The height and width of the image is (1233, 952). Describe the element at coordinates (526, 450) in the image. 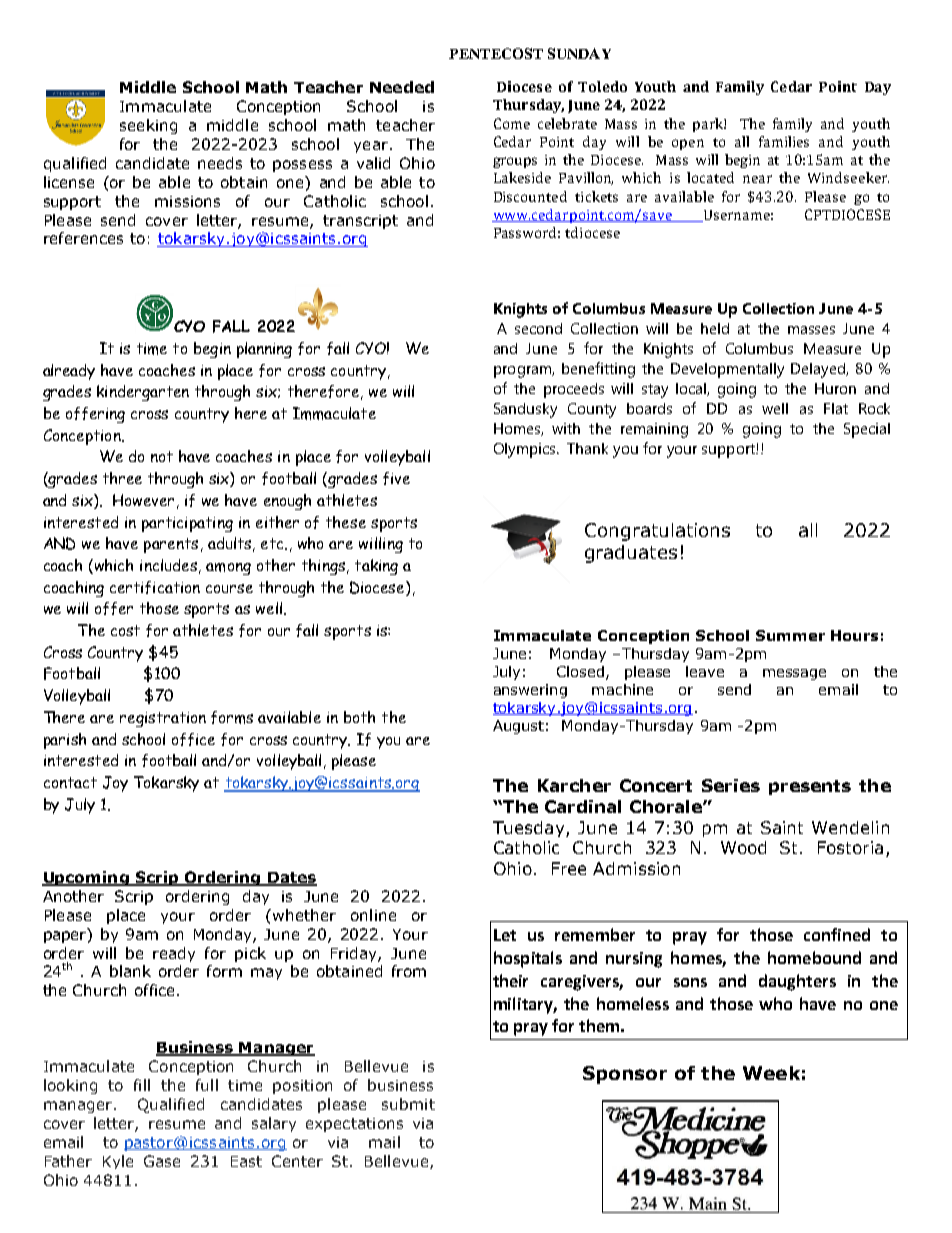

I see `Olympics` at that location.
